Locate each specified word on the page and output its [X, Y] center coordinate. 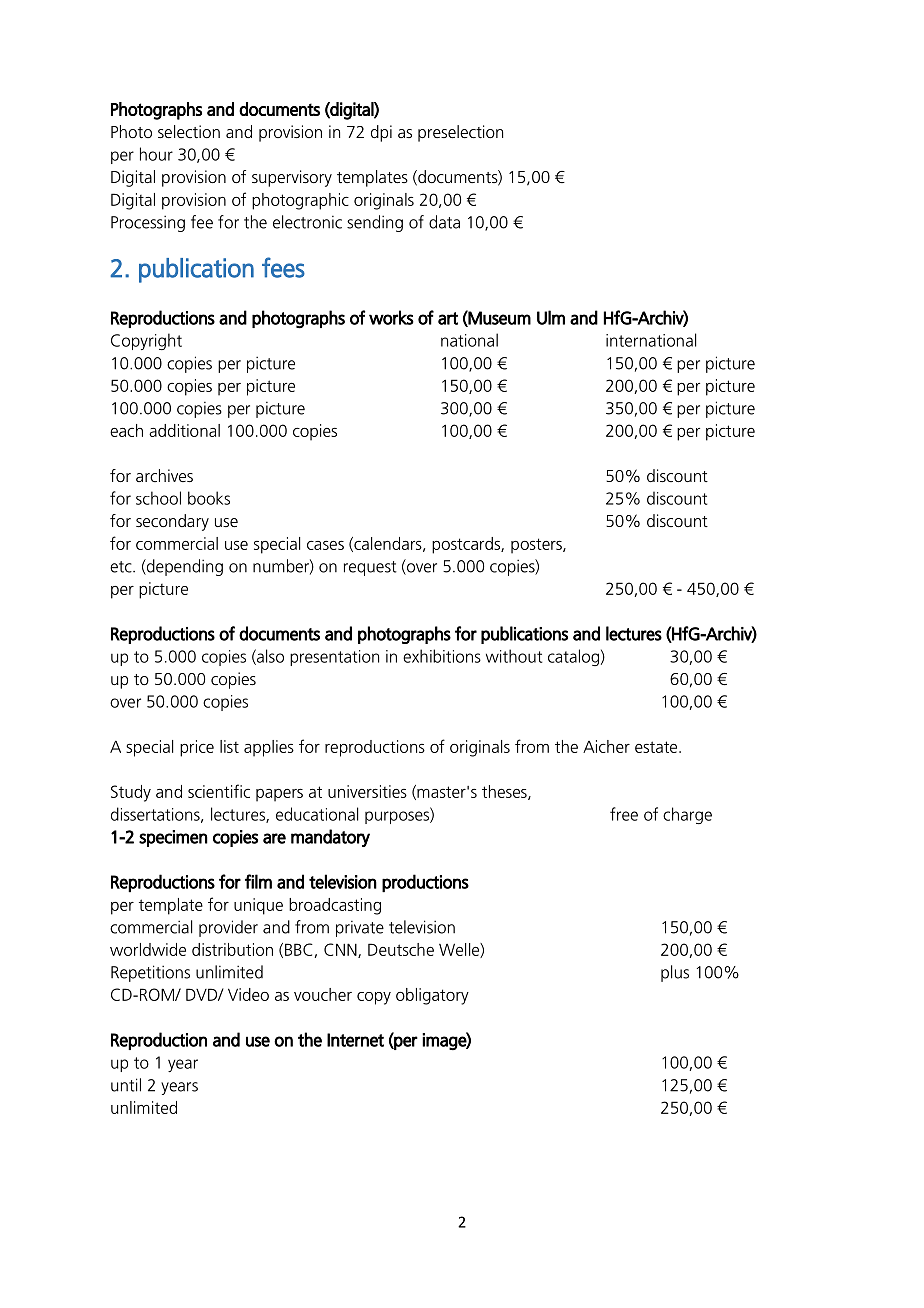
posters [537, 546]
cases [325, 545]
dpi [381, 133]
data [444, 222]
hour [156, 154]
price [197, 748]
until [126, 1085]
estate [657, 747]
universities [367, 791]
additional [184, 430]
